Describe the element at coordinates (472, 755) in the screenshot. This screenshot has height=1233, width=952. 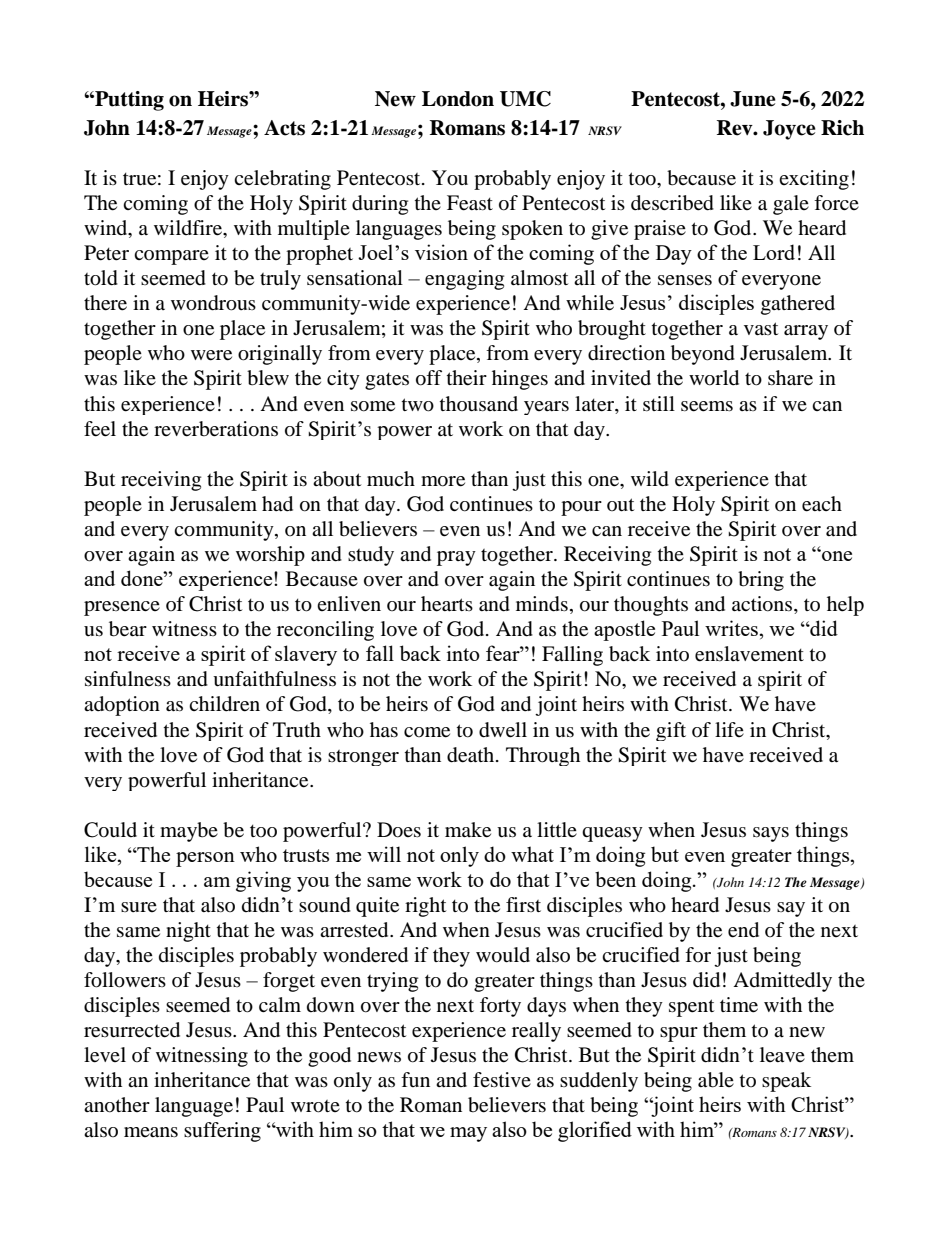
I see `death` at that location.
